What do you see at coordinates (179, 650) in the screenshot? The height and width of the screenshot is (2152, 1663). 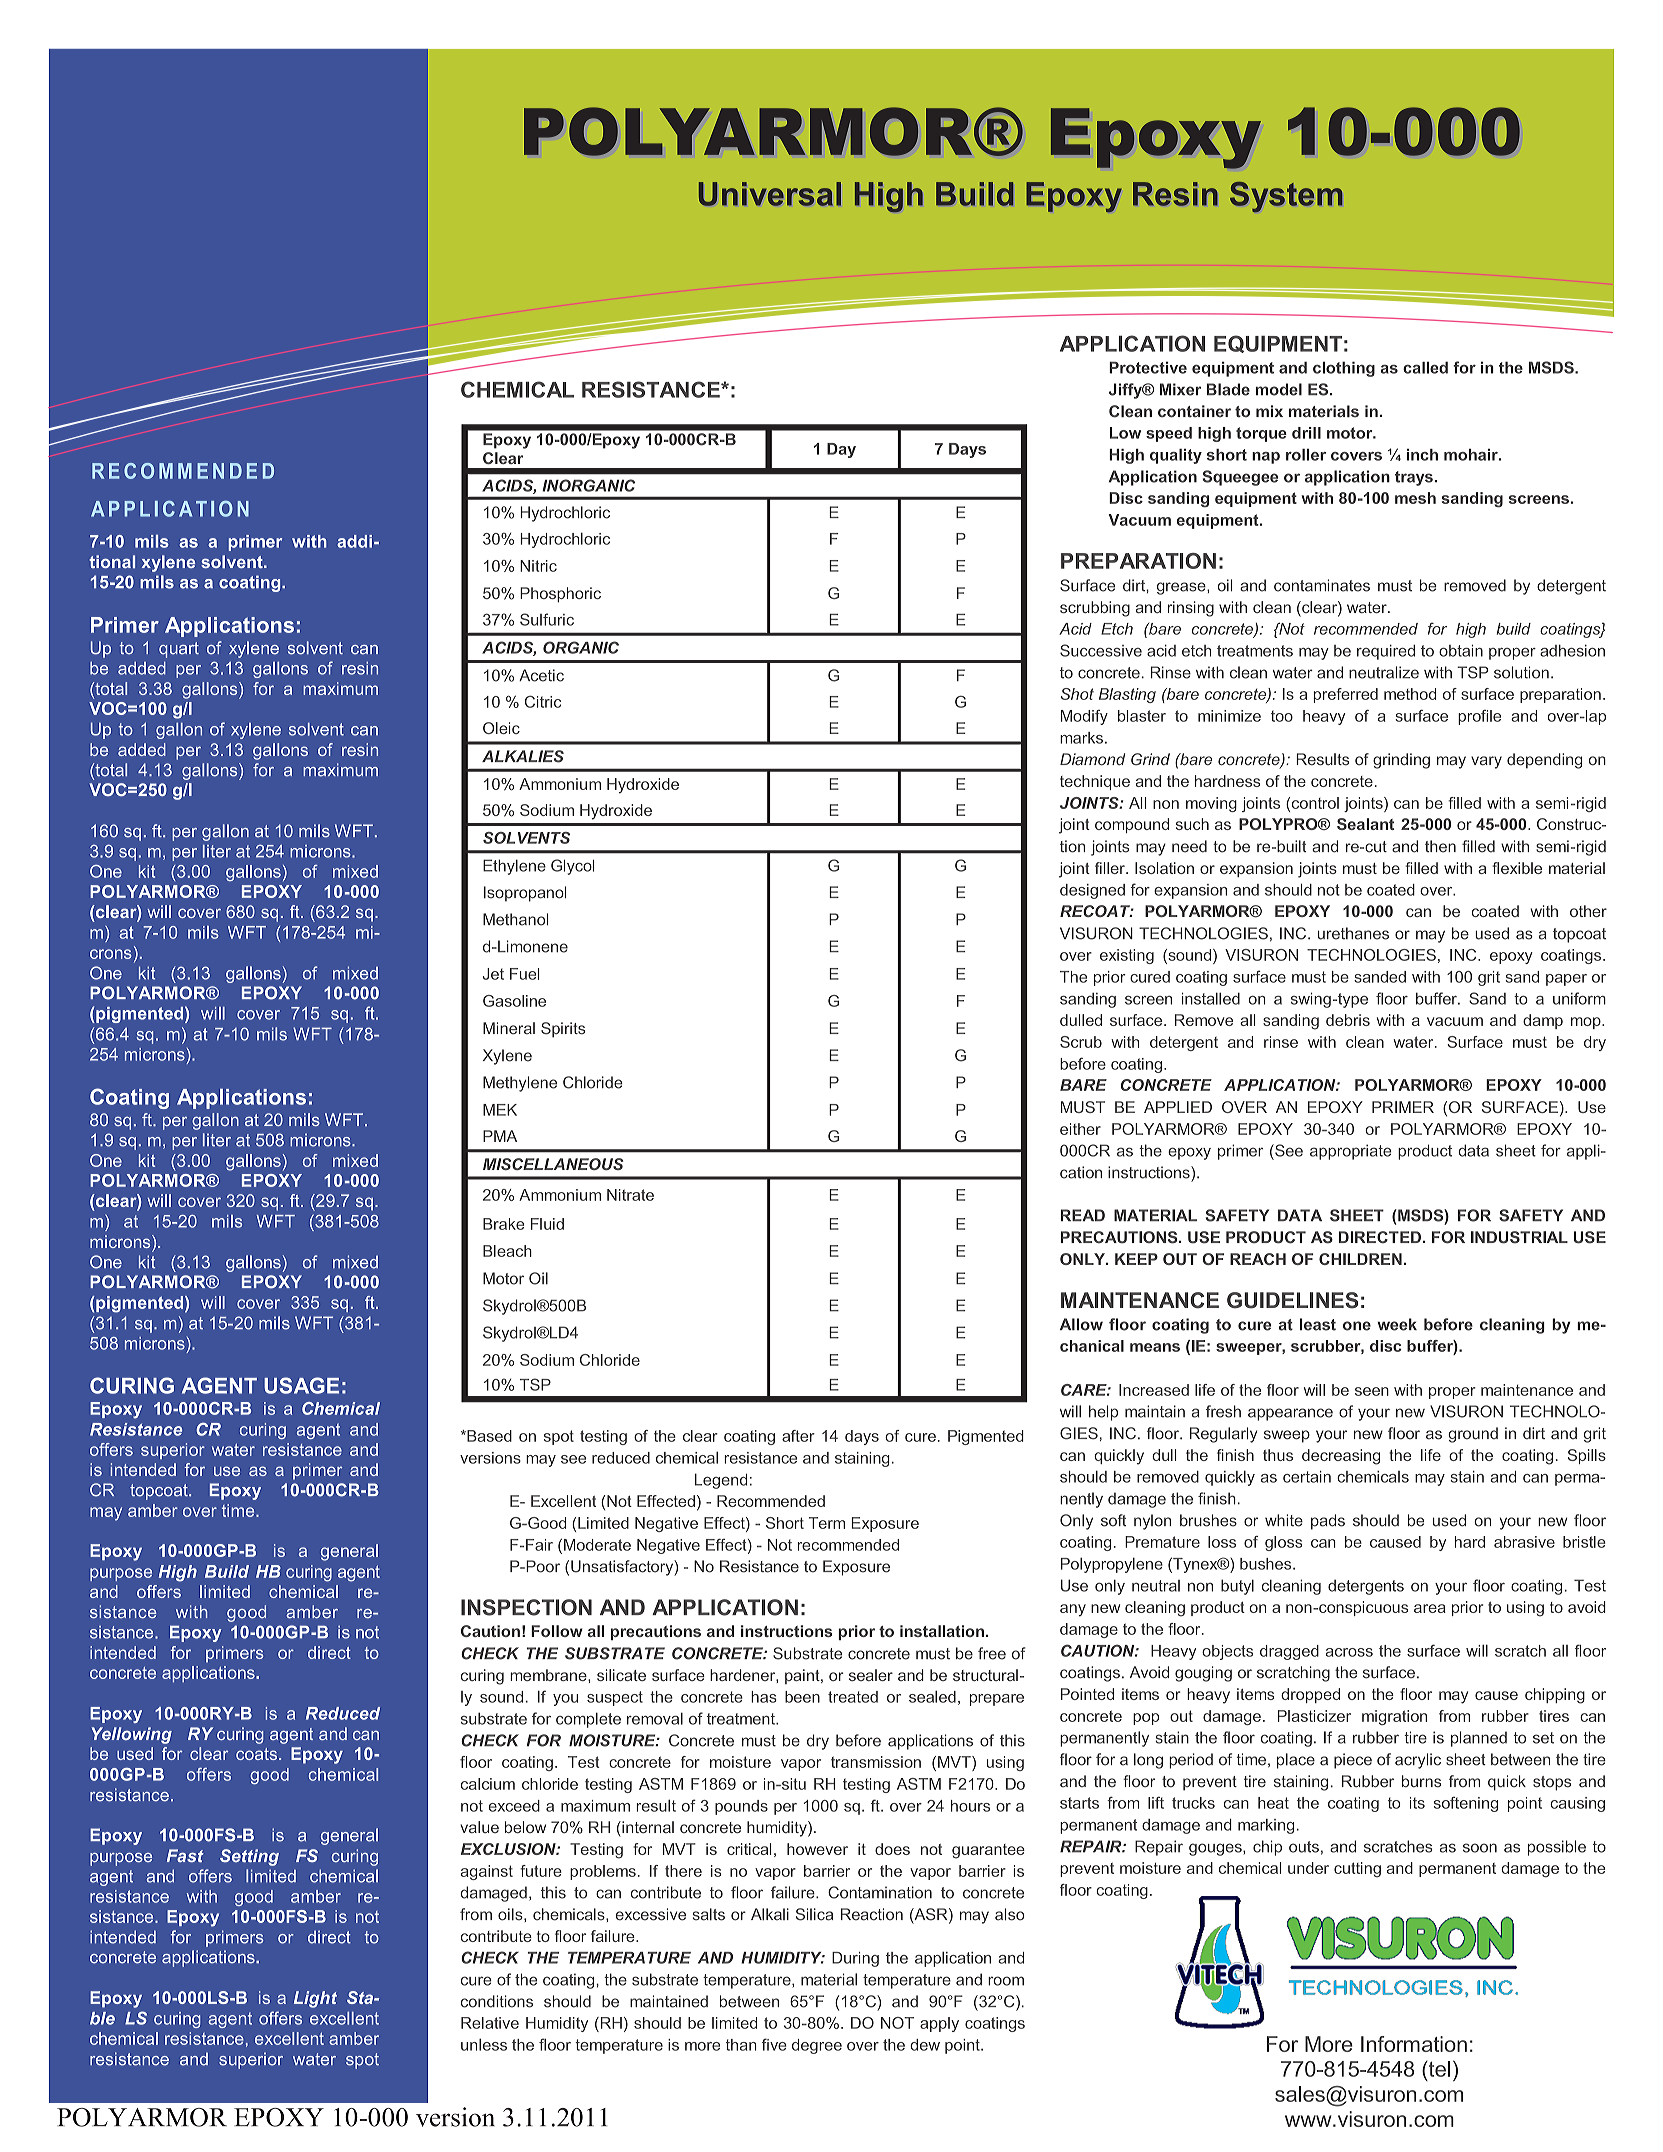 I see `quart` at bounding box center [179, 650].
